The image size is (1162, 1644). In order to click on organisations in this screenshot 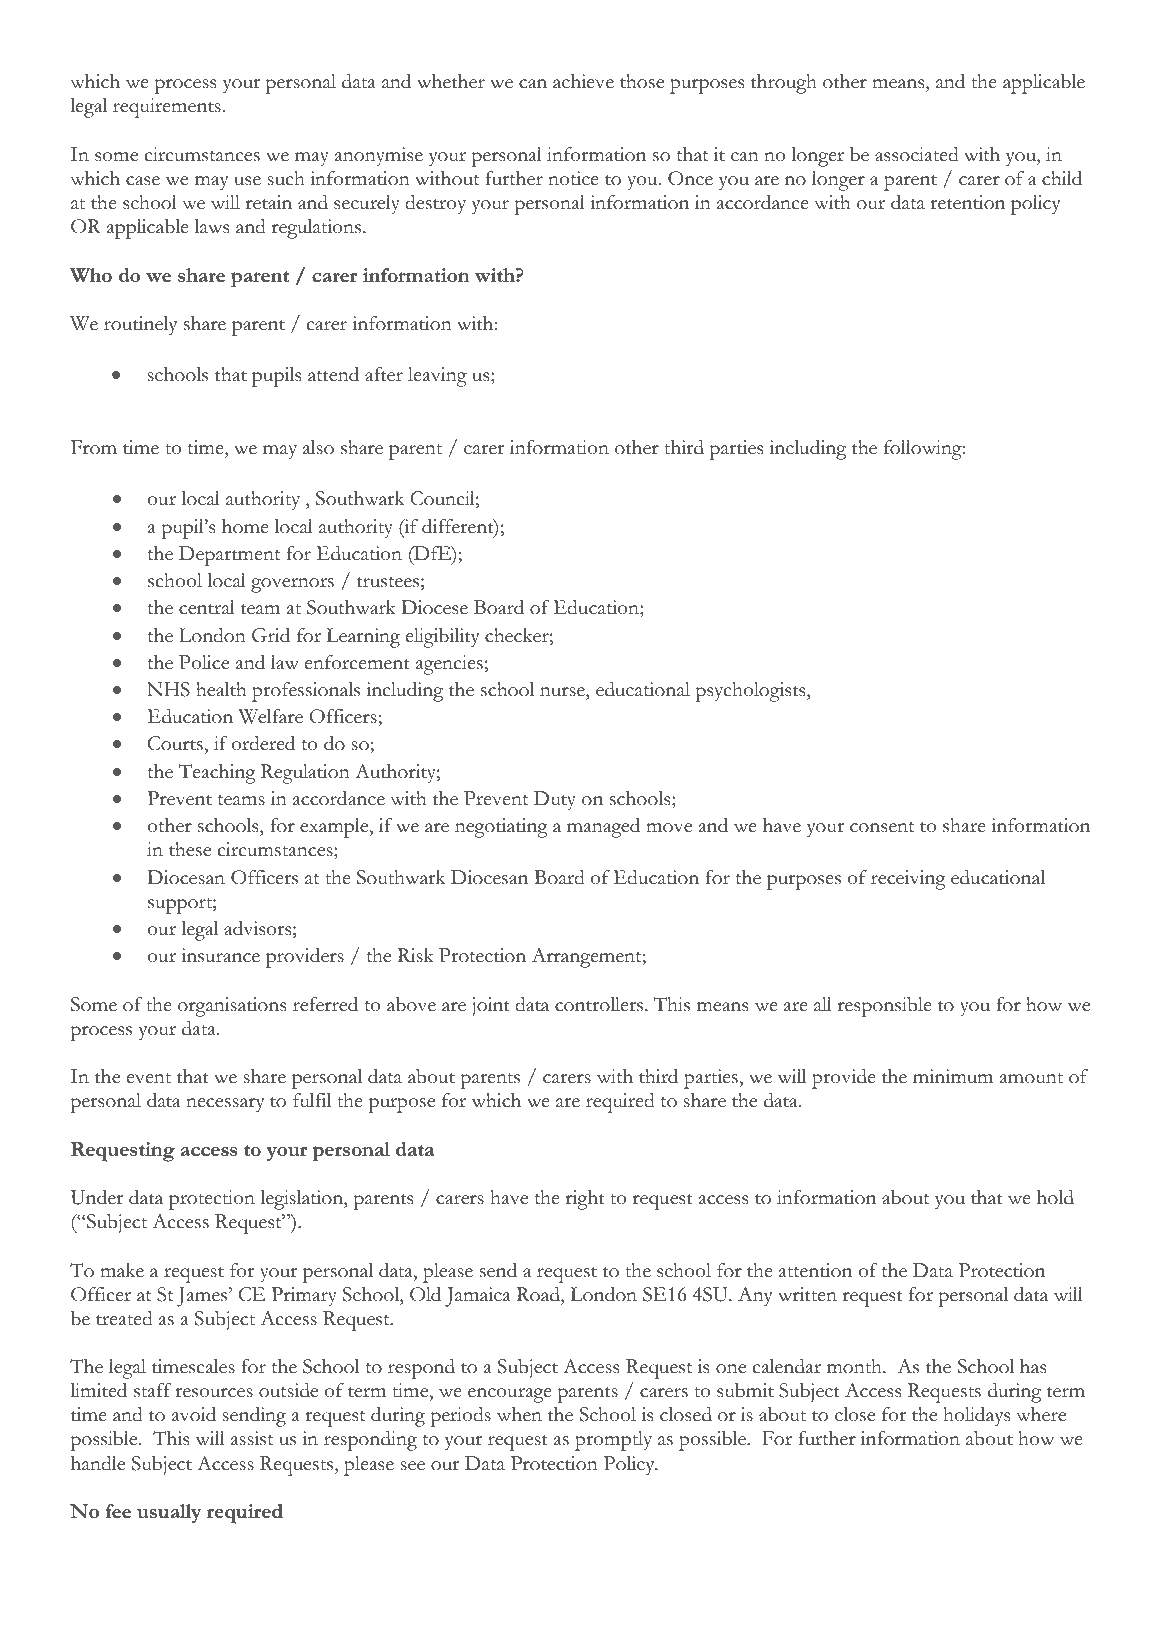, I will do `click(232, 1007)`.
